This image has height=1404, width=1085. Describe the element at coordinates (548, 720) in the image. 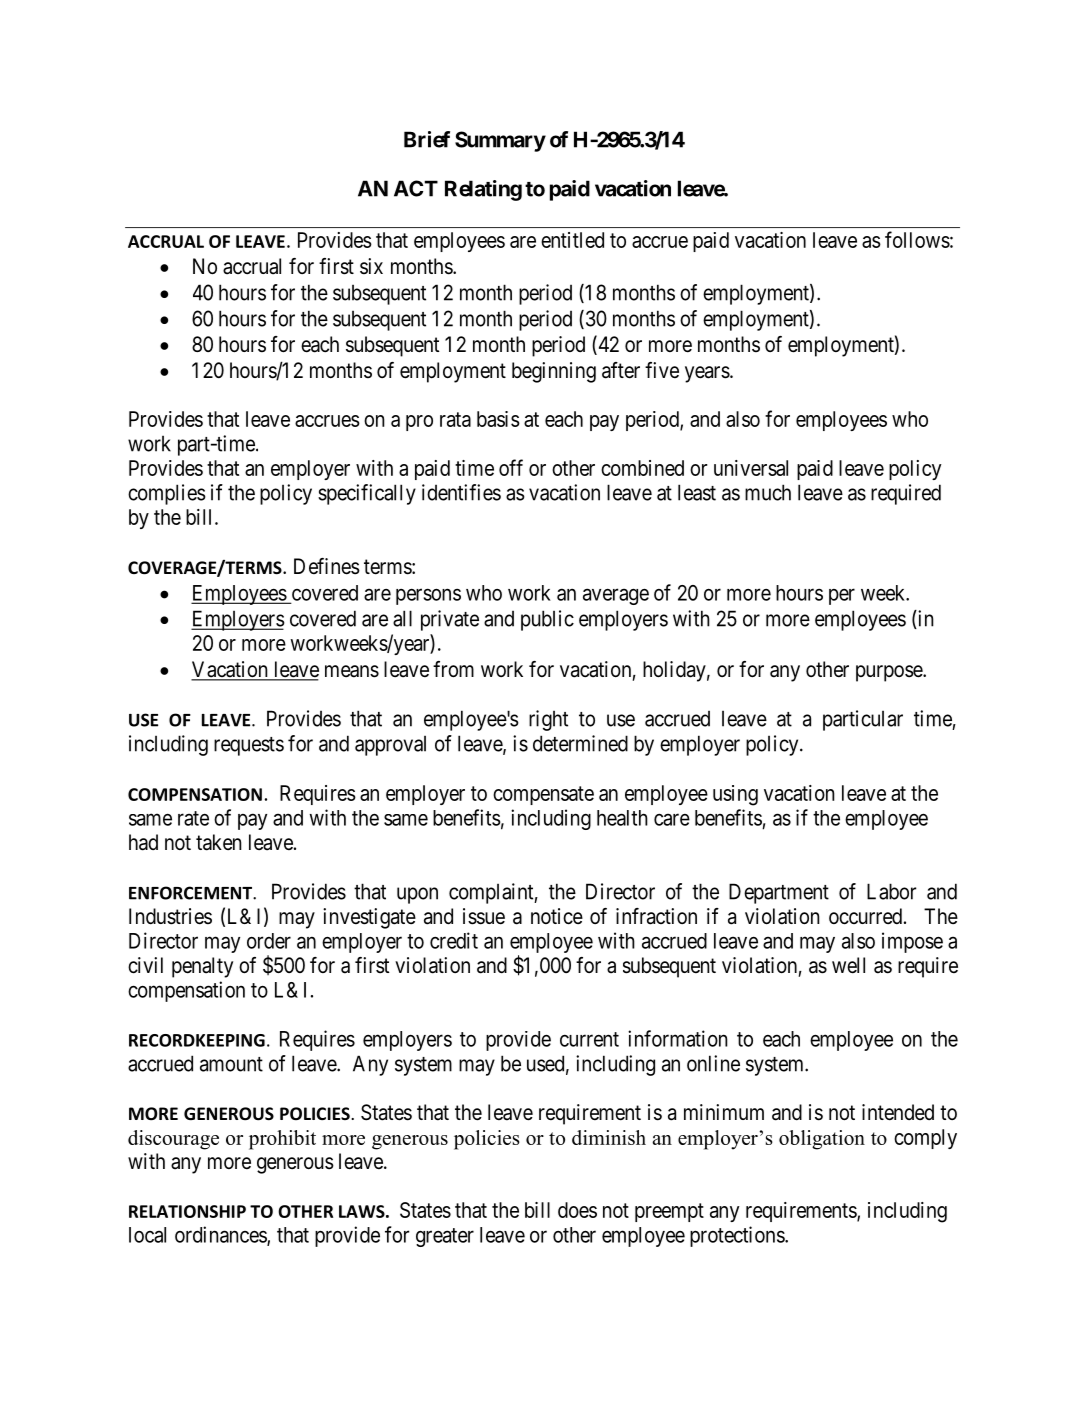

I see `right` at that location.
